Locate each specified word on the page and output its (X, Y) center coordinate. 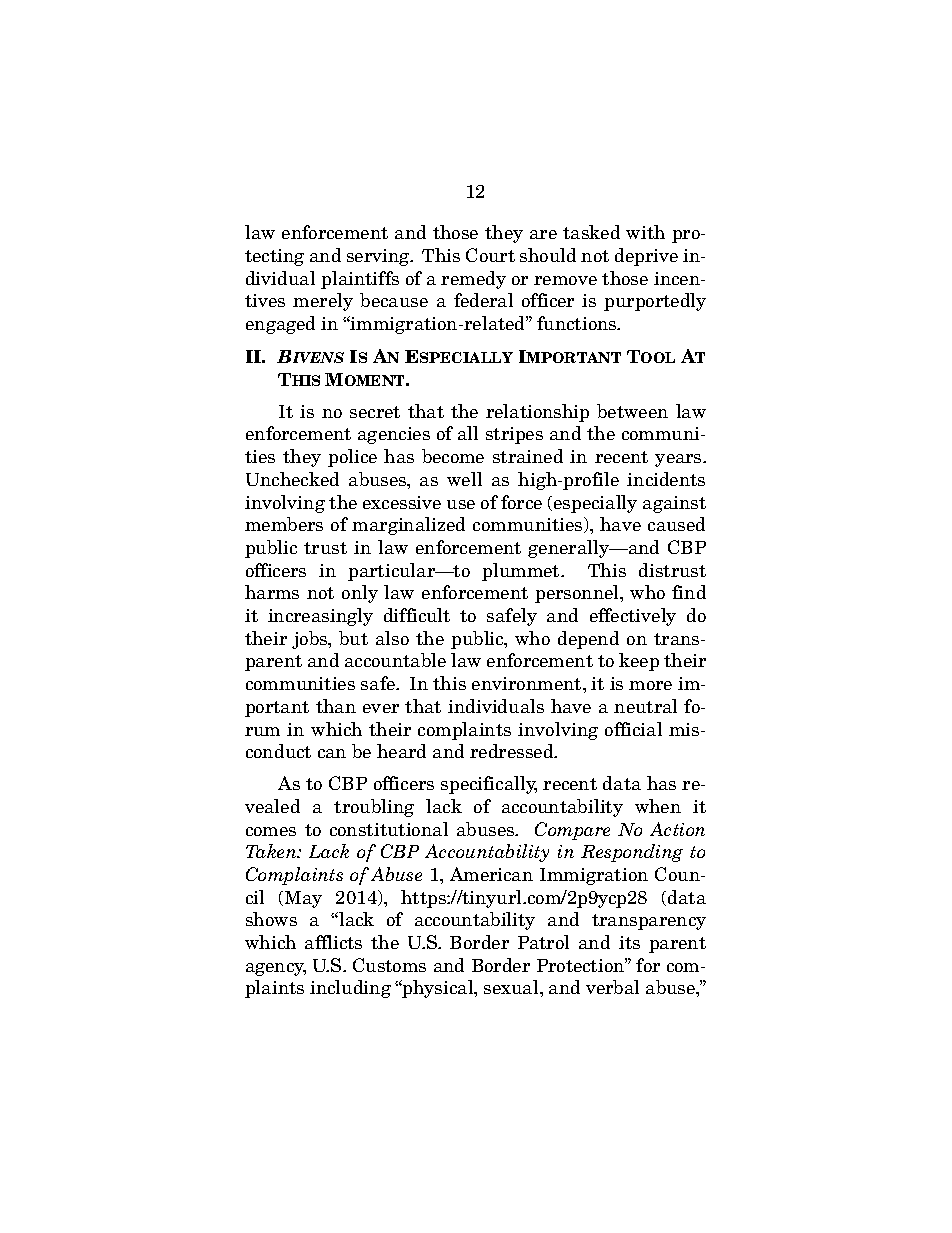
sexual (512, 987)
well (464, 479)
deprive (646, 257)
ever (381, 708)
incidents (666, 479)
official (633, 729)
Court (490, 255)
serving (379, 257)
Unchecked (292, 479)
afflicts (333, 942)
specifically (489, 785)
